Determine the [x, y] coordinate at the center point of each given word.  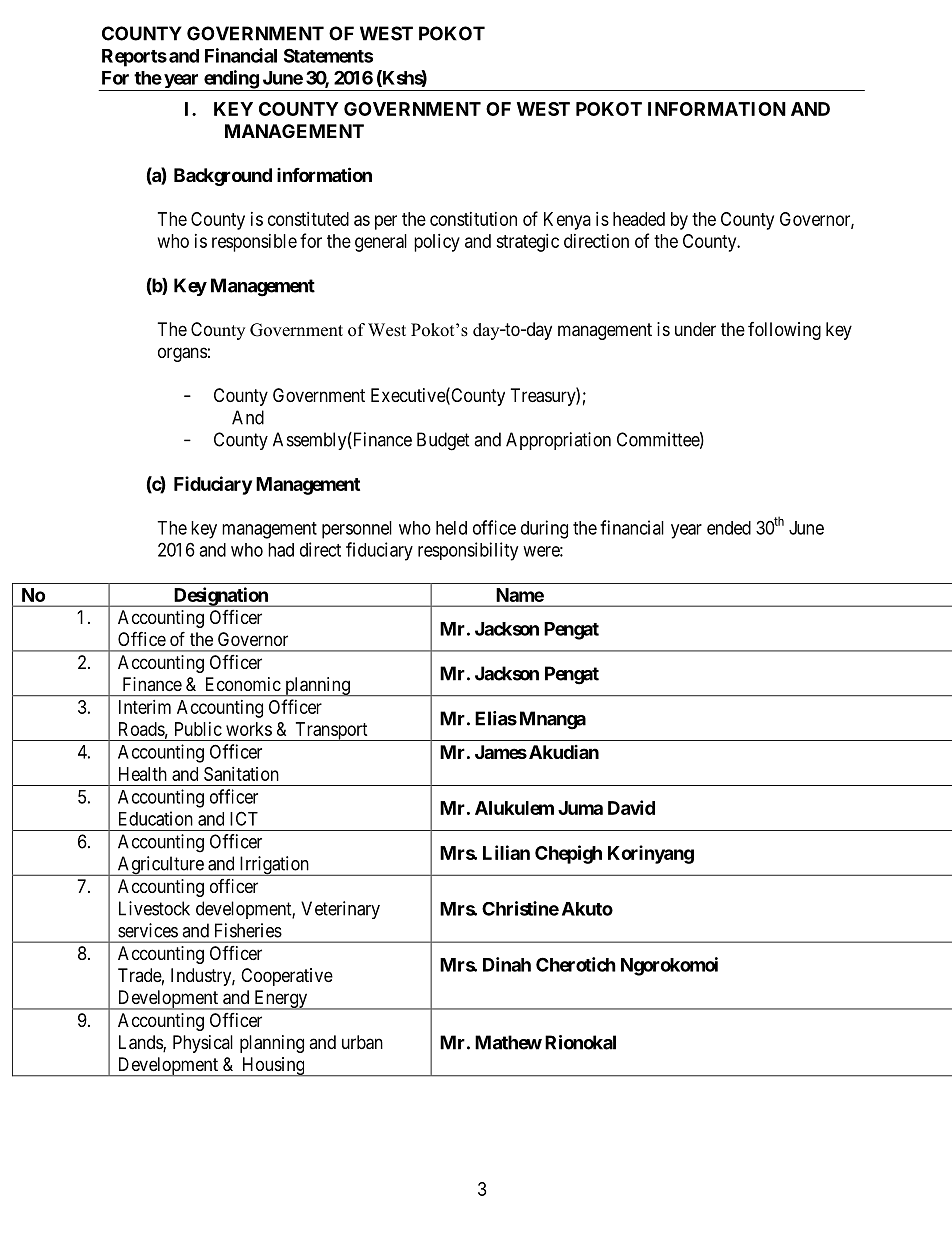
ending [231, 80]
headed [639, 219]
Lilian [506, 852]
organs [182, 354]
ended [729, 528]
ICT [244, 818]
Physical [203, 1044]
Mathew [508, 1042]
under [695, 329]
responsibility [468, 551]
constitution [473, 219]
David [631, 807]
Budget [443, 441]
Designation [220, 597]
